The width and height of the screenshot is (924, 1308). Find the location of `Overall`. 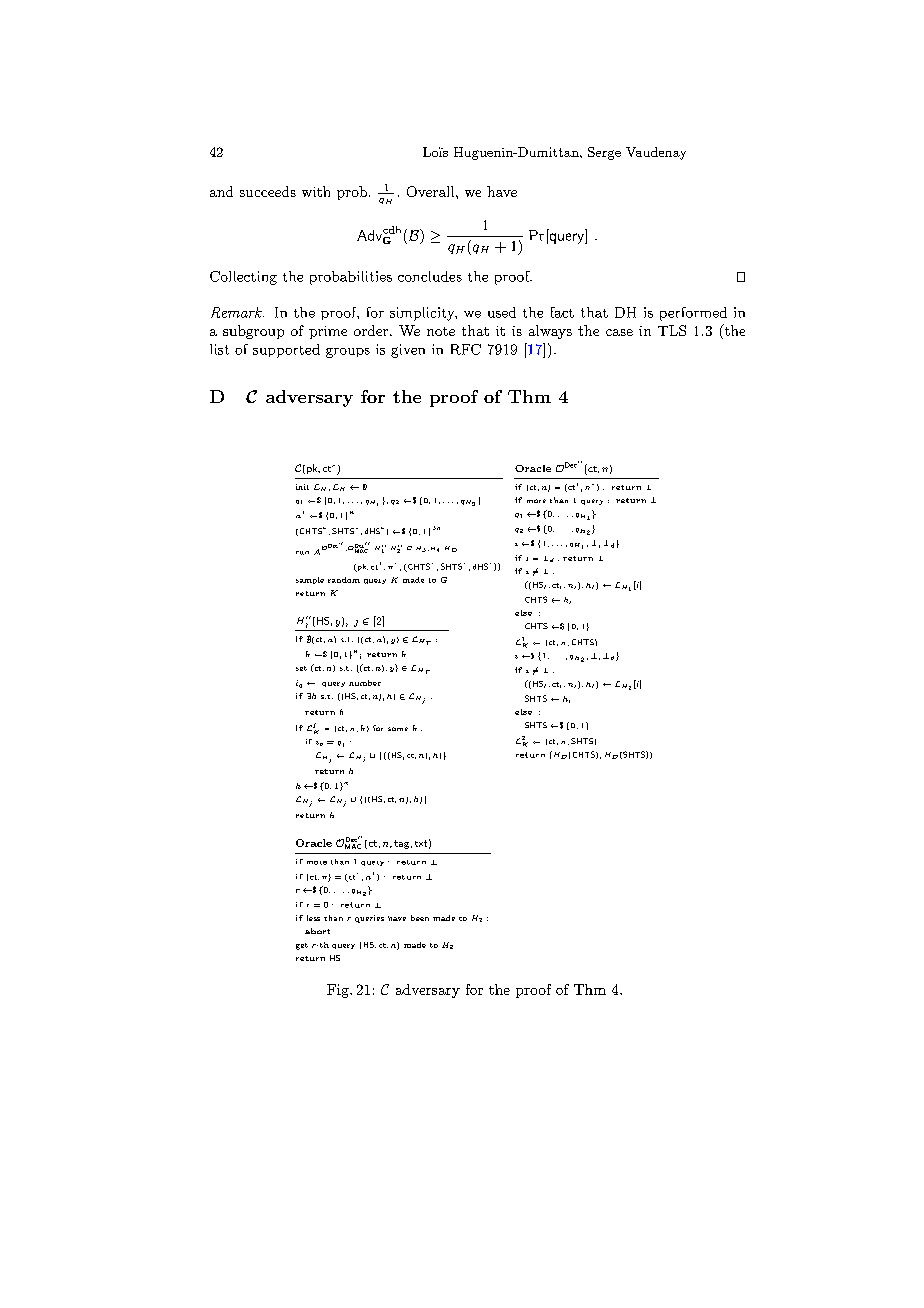

Overall is located at coordinates (432, 191).
